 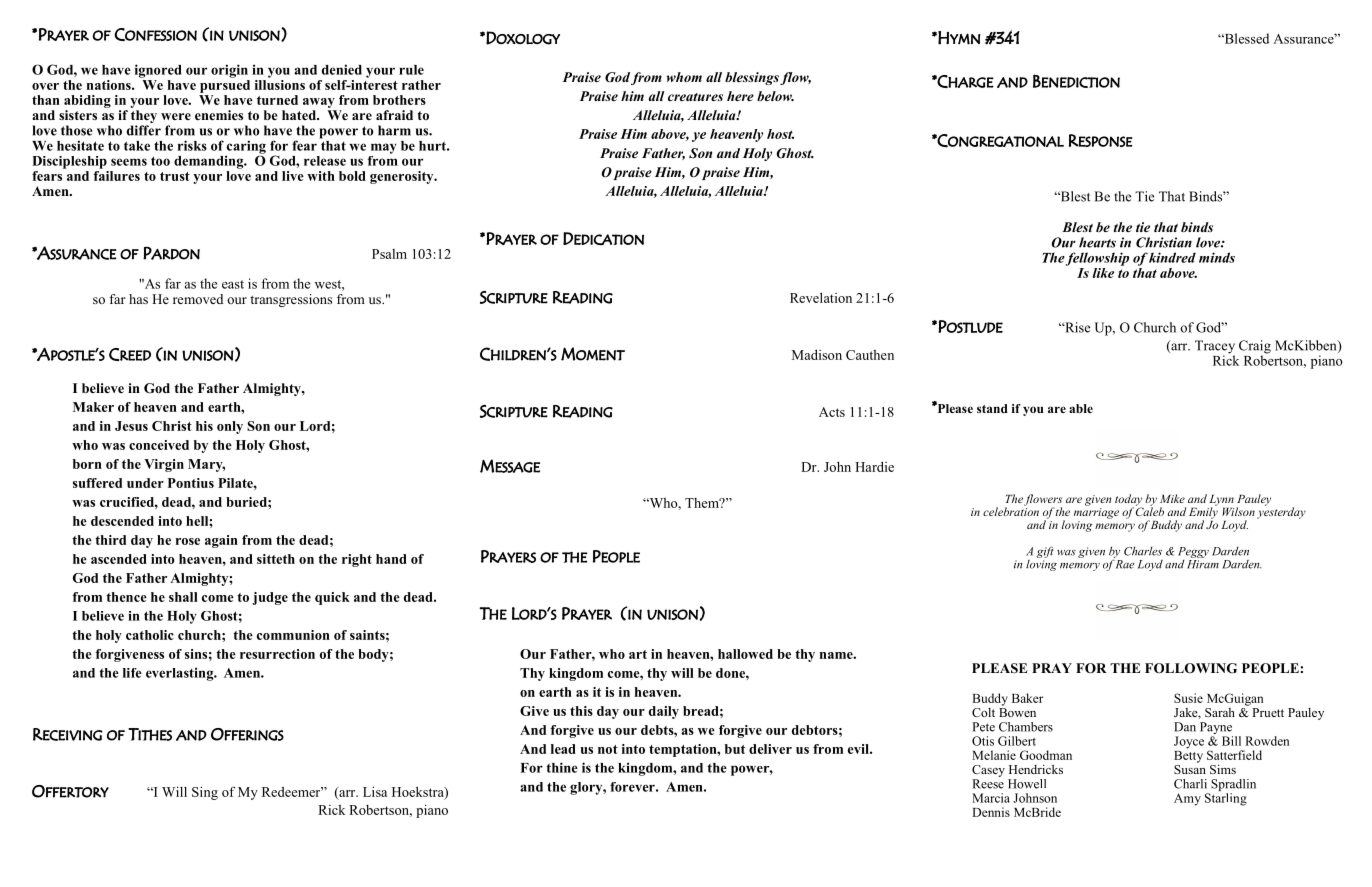 What do you see at coordinates (375, 791) in the screenshot?
I see `Lisa` at bounding box center [375, 791].
